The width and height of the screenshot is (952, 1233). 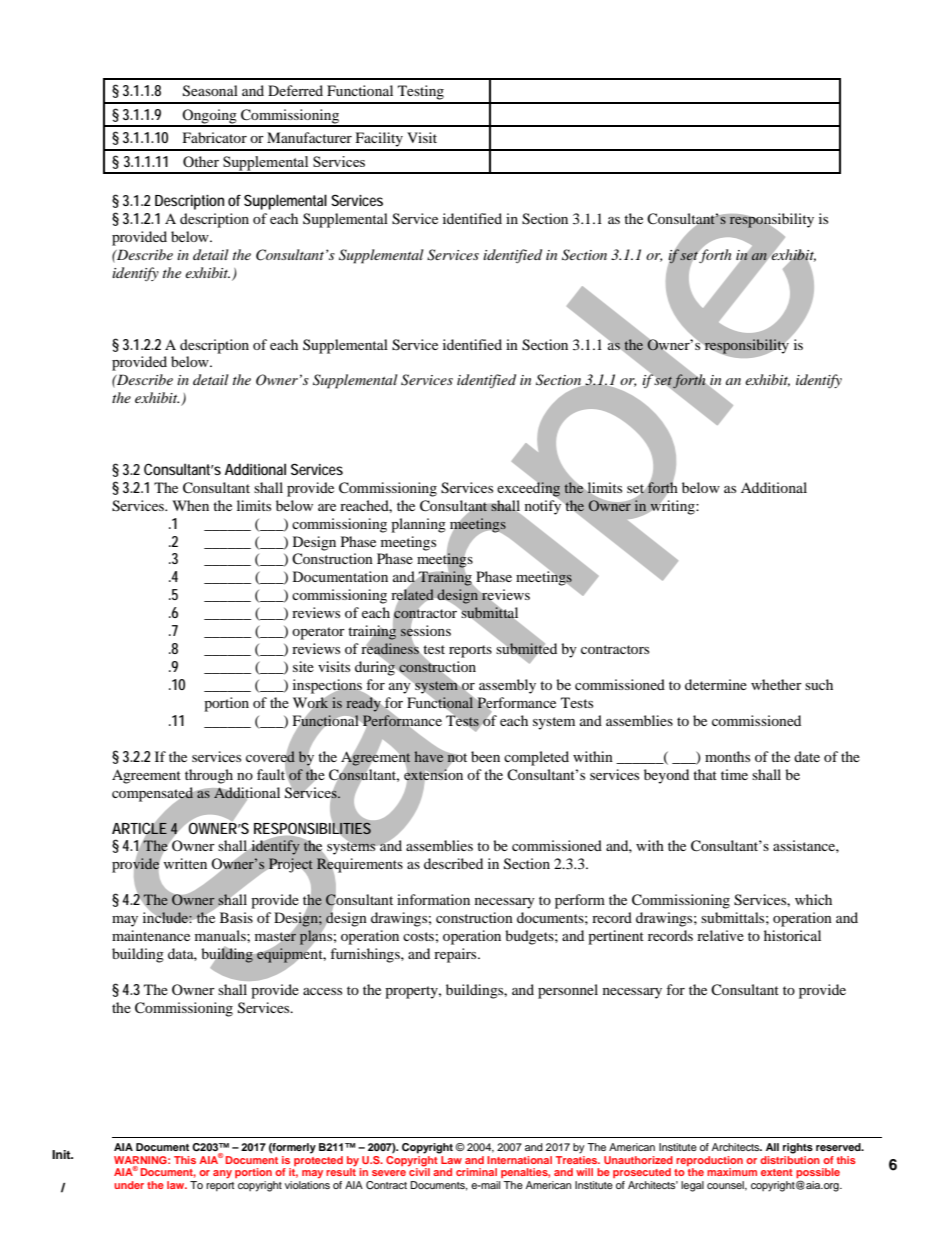 What do you see at coordinates (129, 1185) in the screenshot?
I see `under` at bounding box center [129, 1185].
